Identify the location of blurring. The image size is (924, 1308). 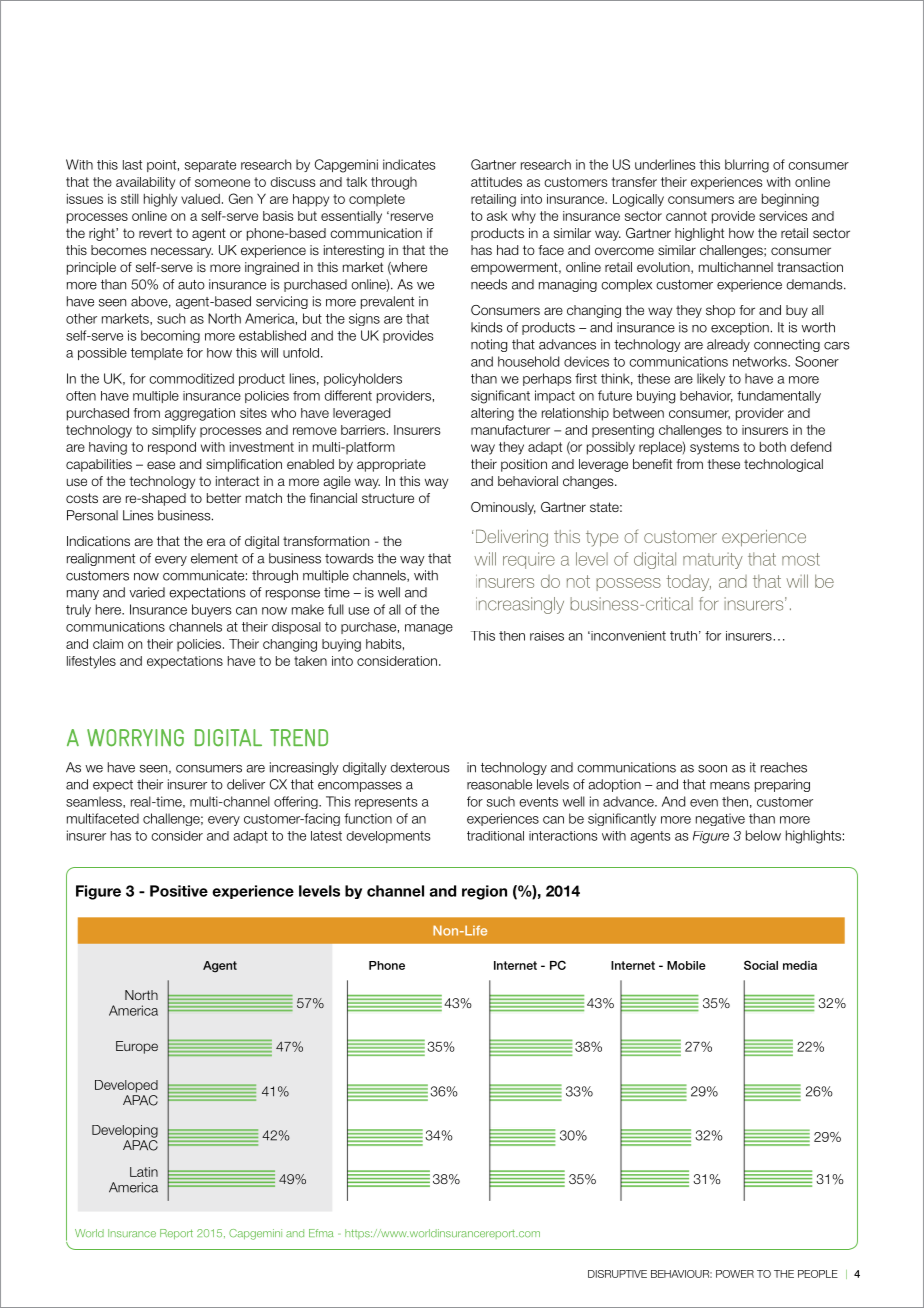
(747, 166).
